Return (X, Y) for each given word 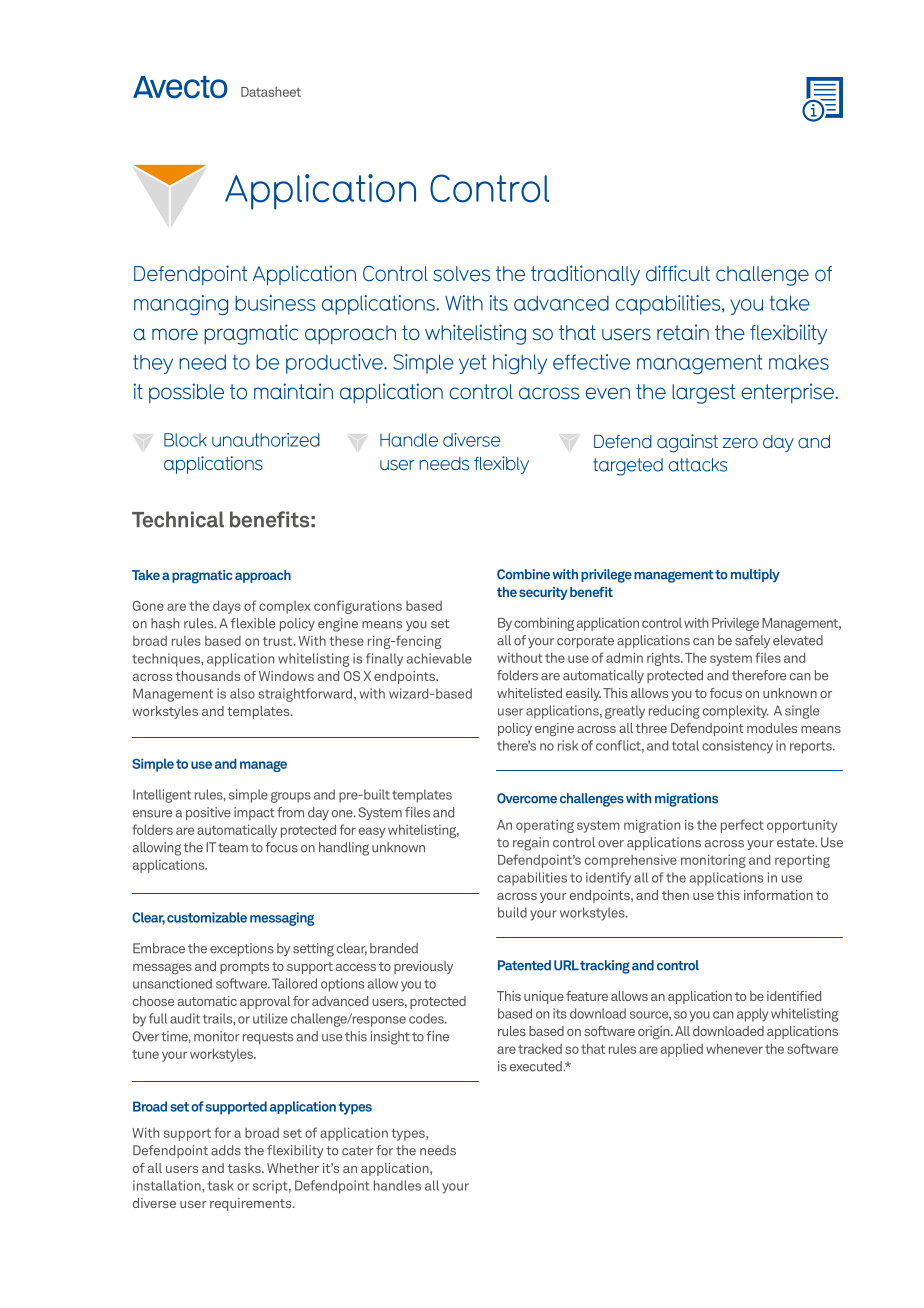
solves (461, 274)
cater (358, 1151)
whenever (734, 1048)
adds (226, 1150)
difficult (678, 273)
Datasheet (271, 92)
